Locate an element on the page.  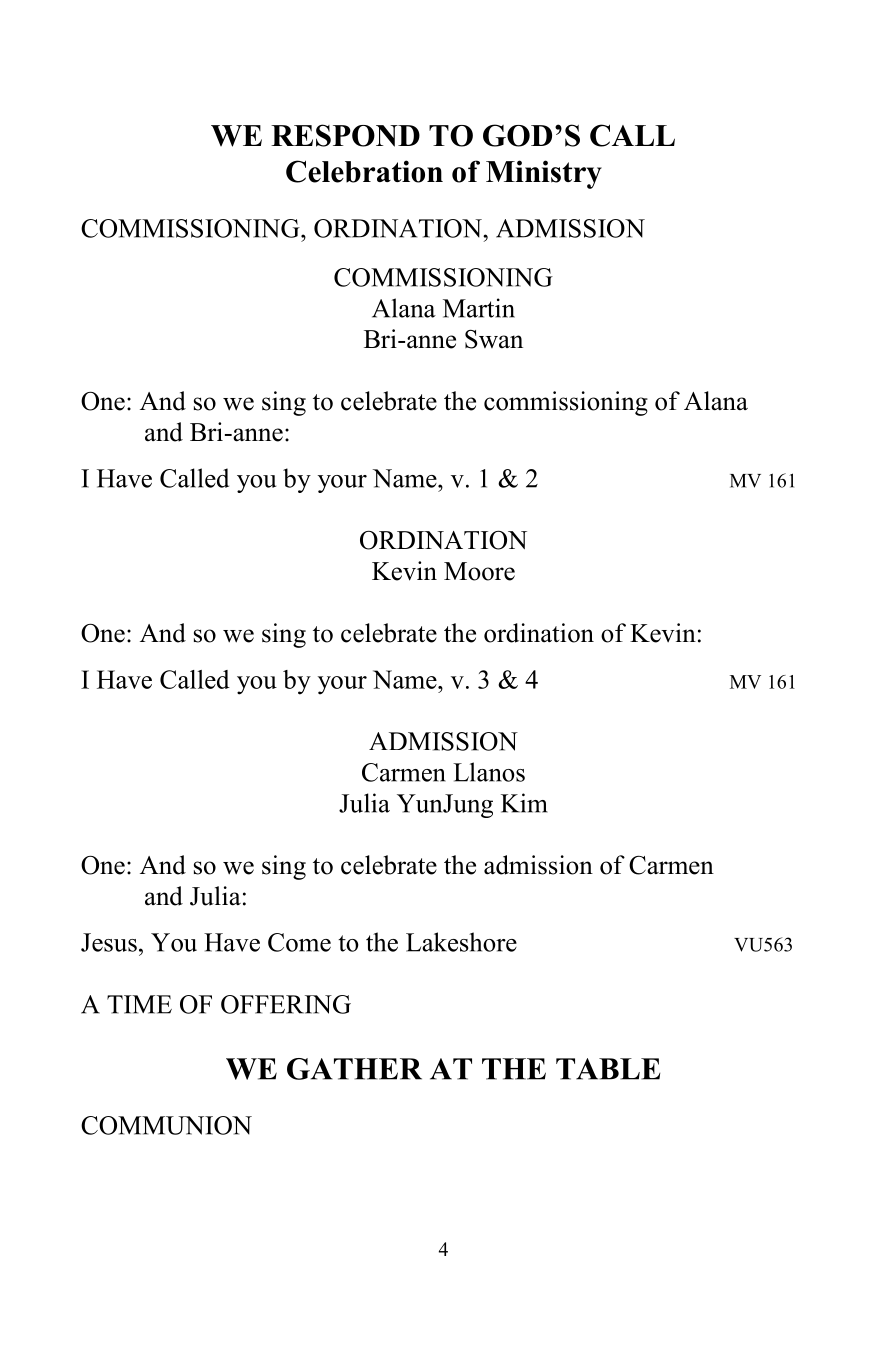
GATHER is located at coordinates (354, 1069).
